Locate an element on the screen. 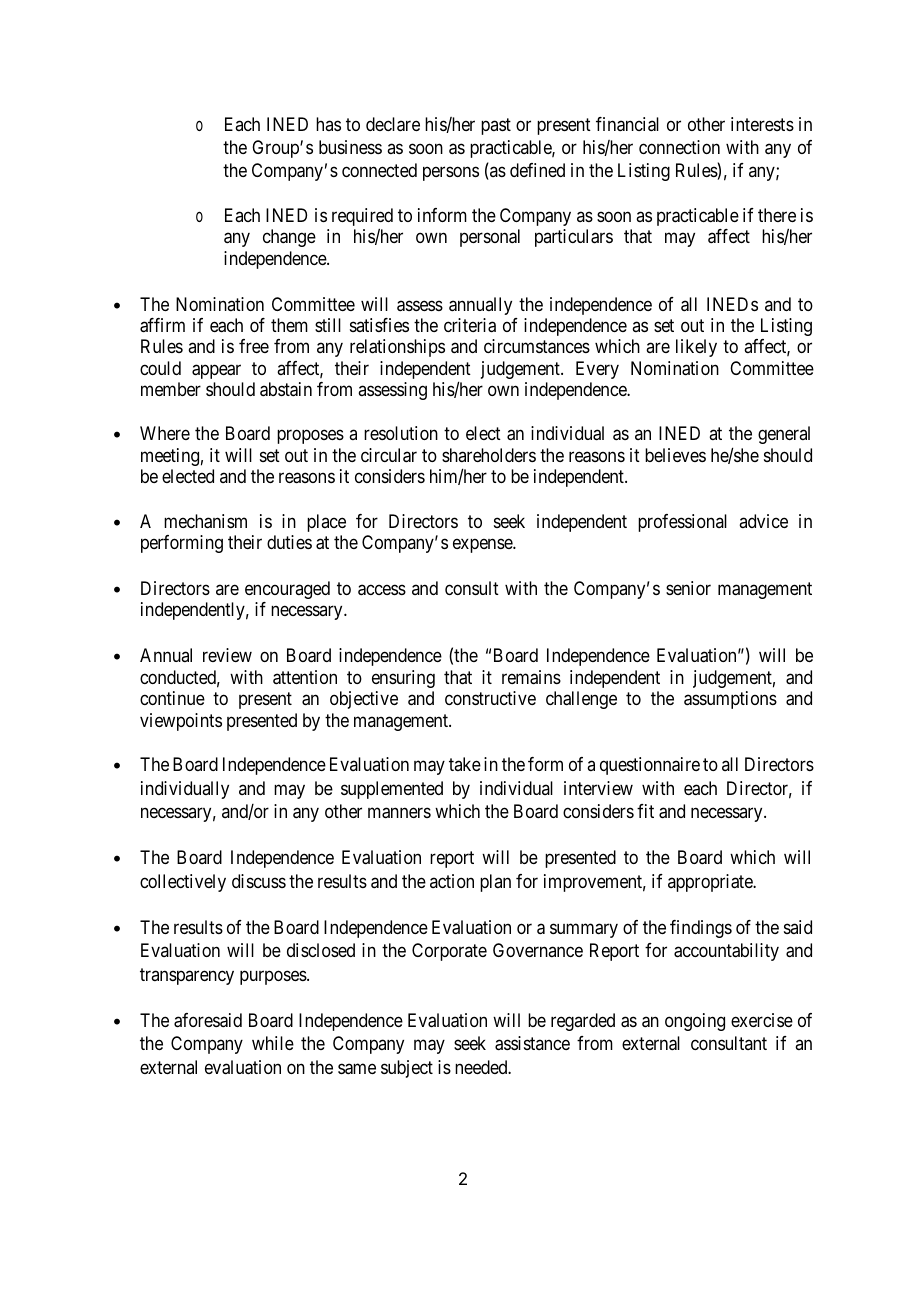  has is located at coordinates (328, 124).
